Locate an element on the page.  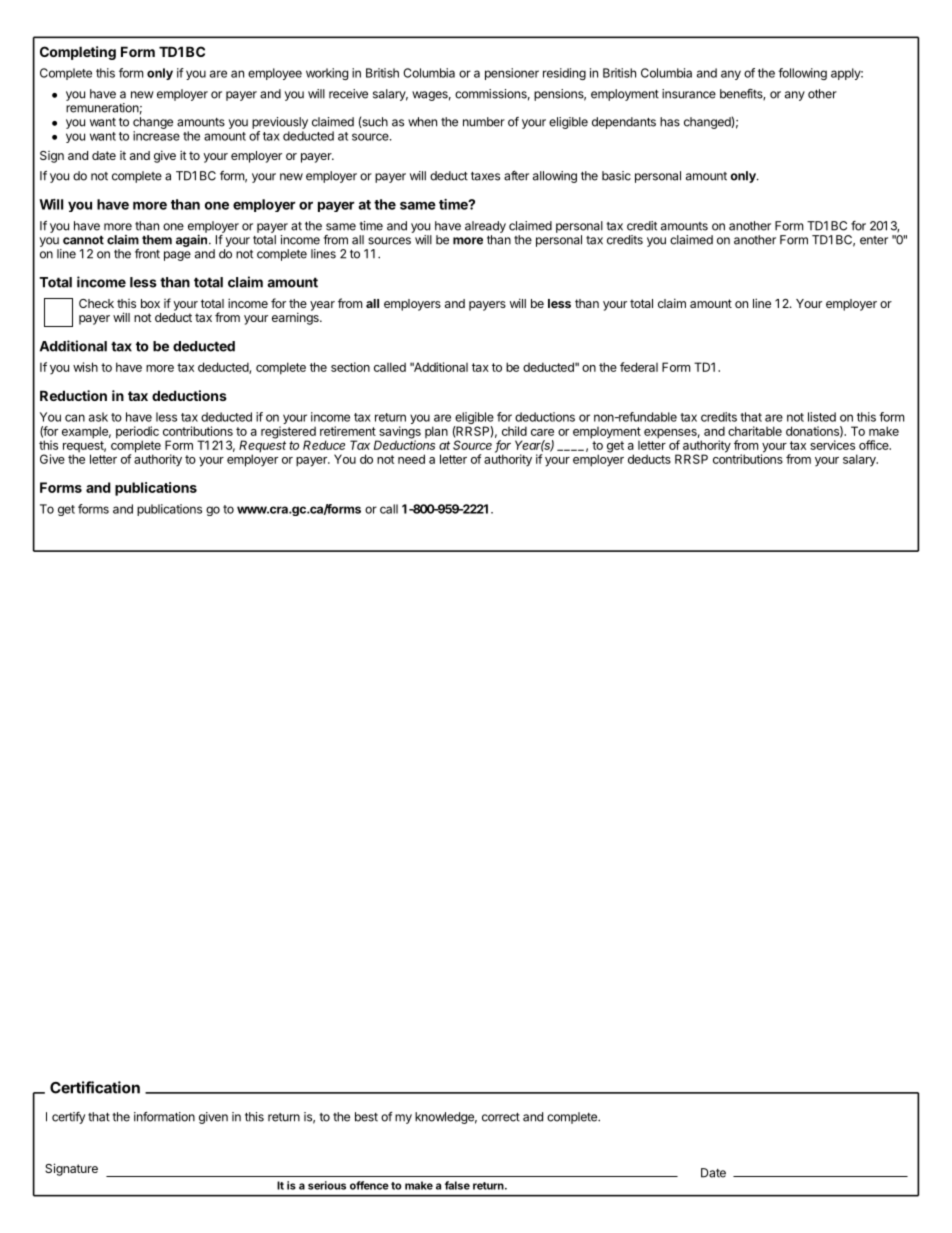
services is located at coordinates (832, 445).
